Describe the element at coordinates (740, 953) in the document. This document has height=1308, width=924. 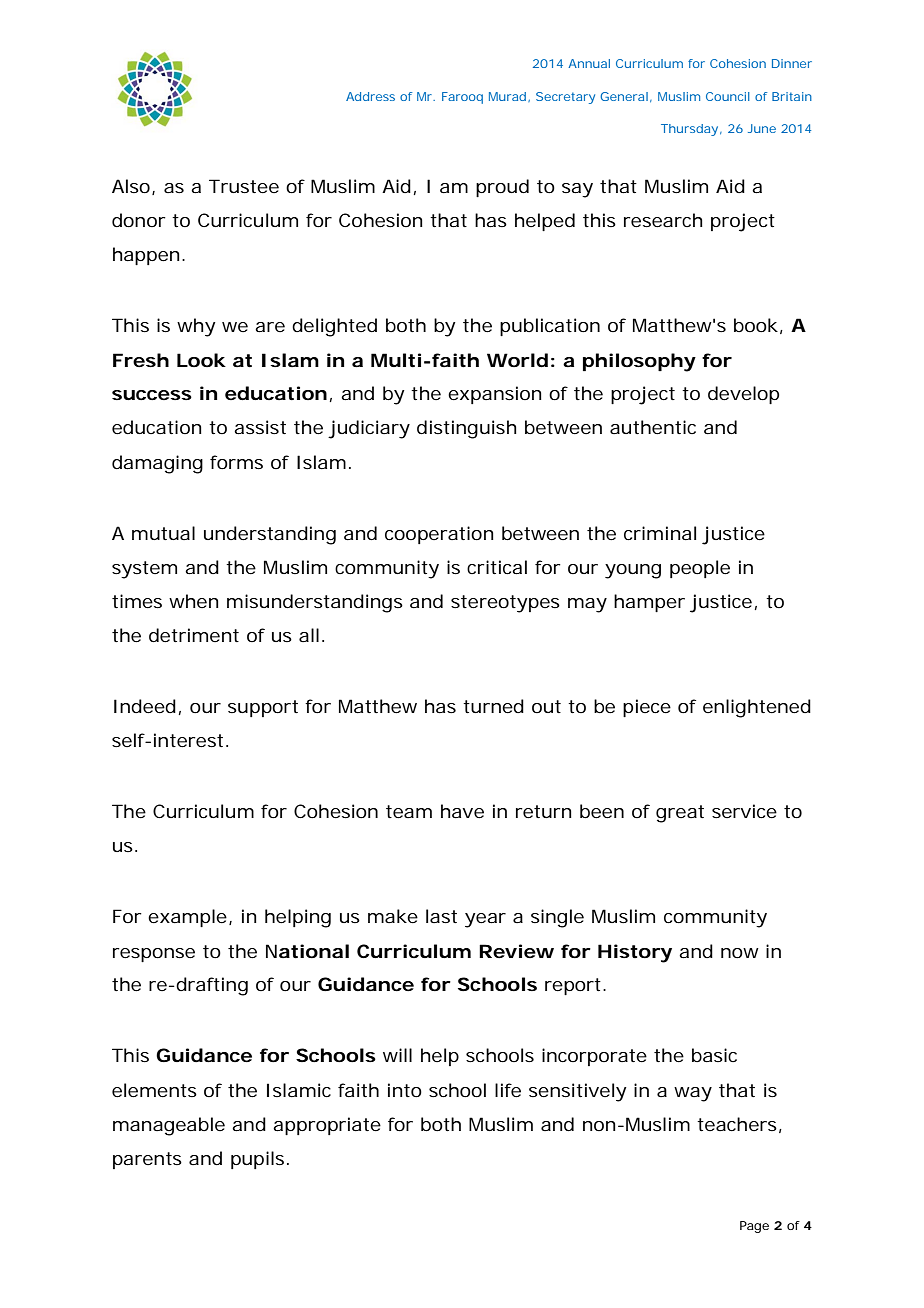
I see `now` at that location.
